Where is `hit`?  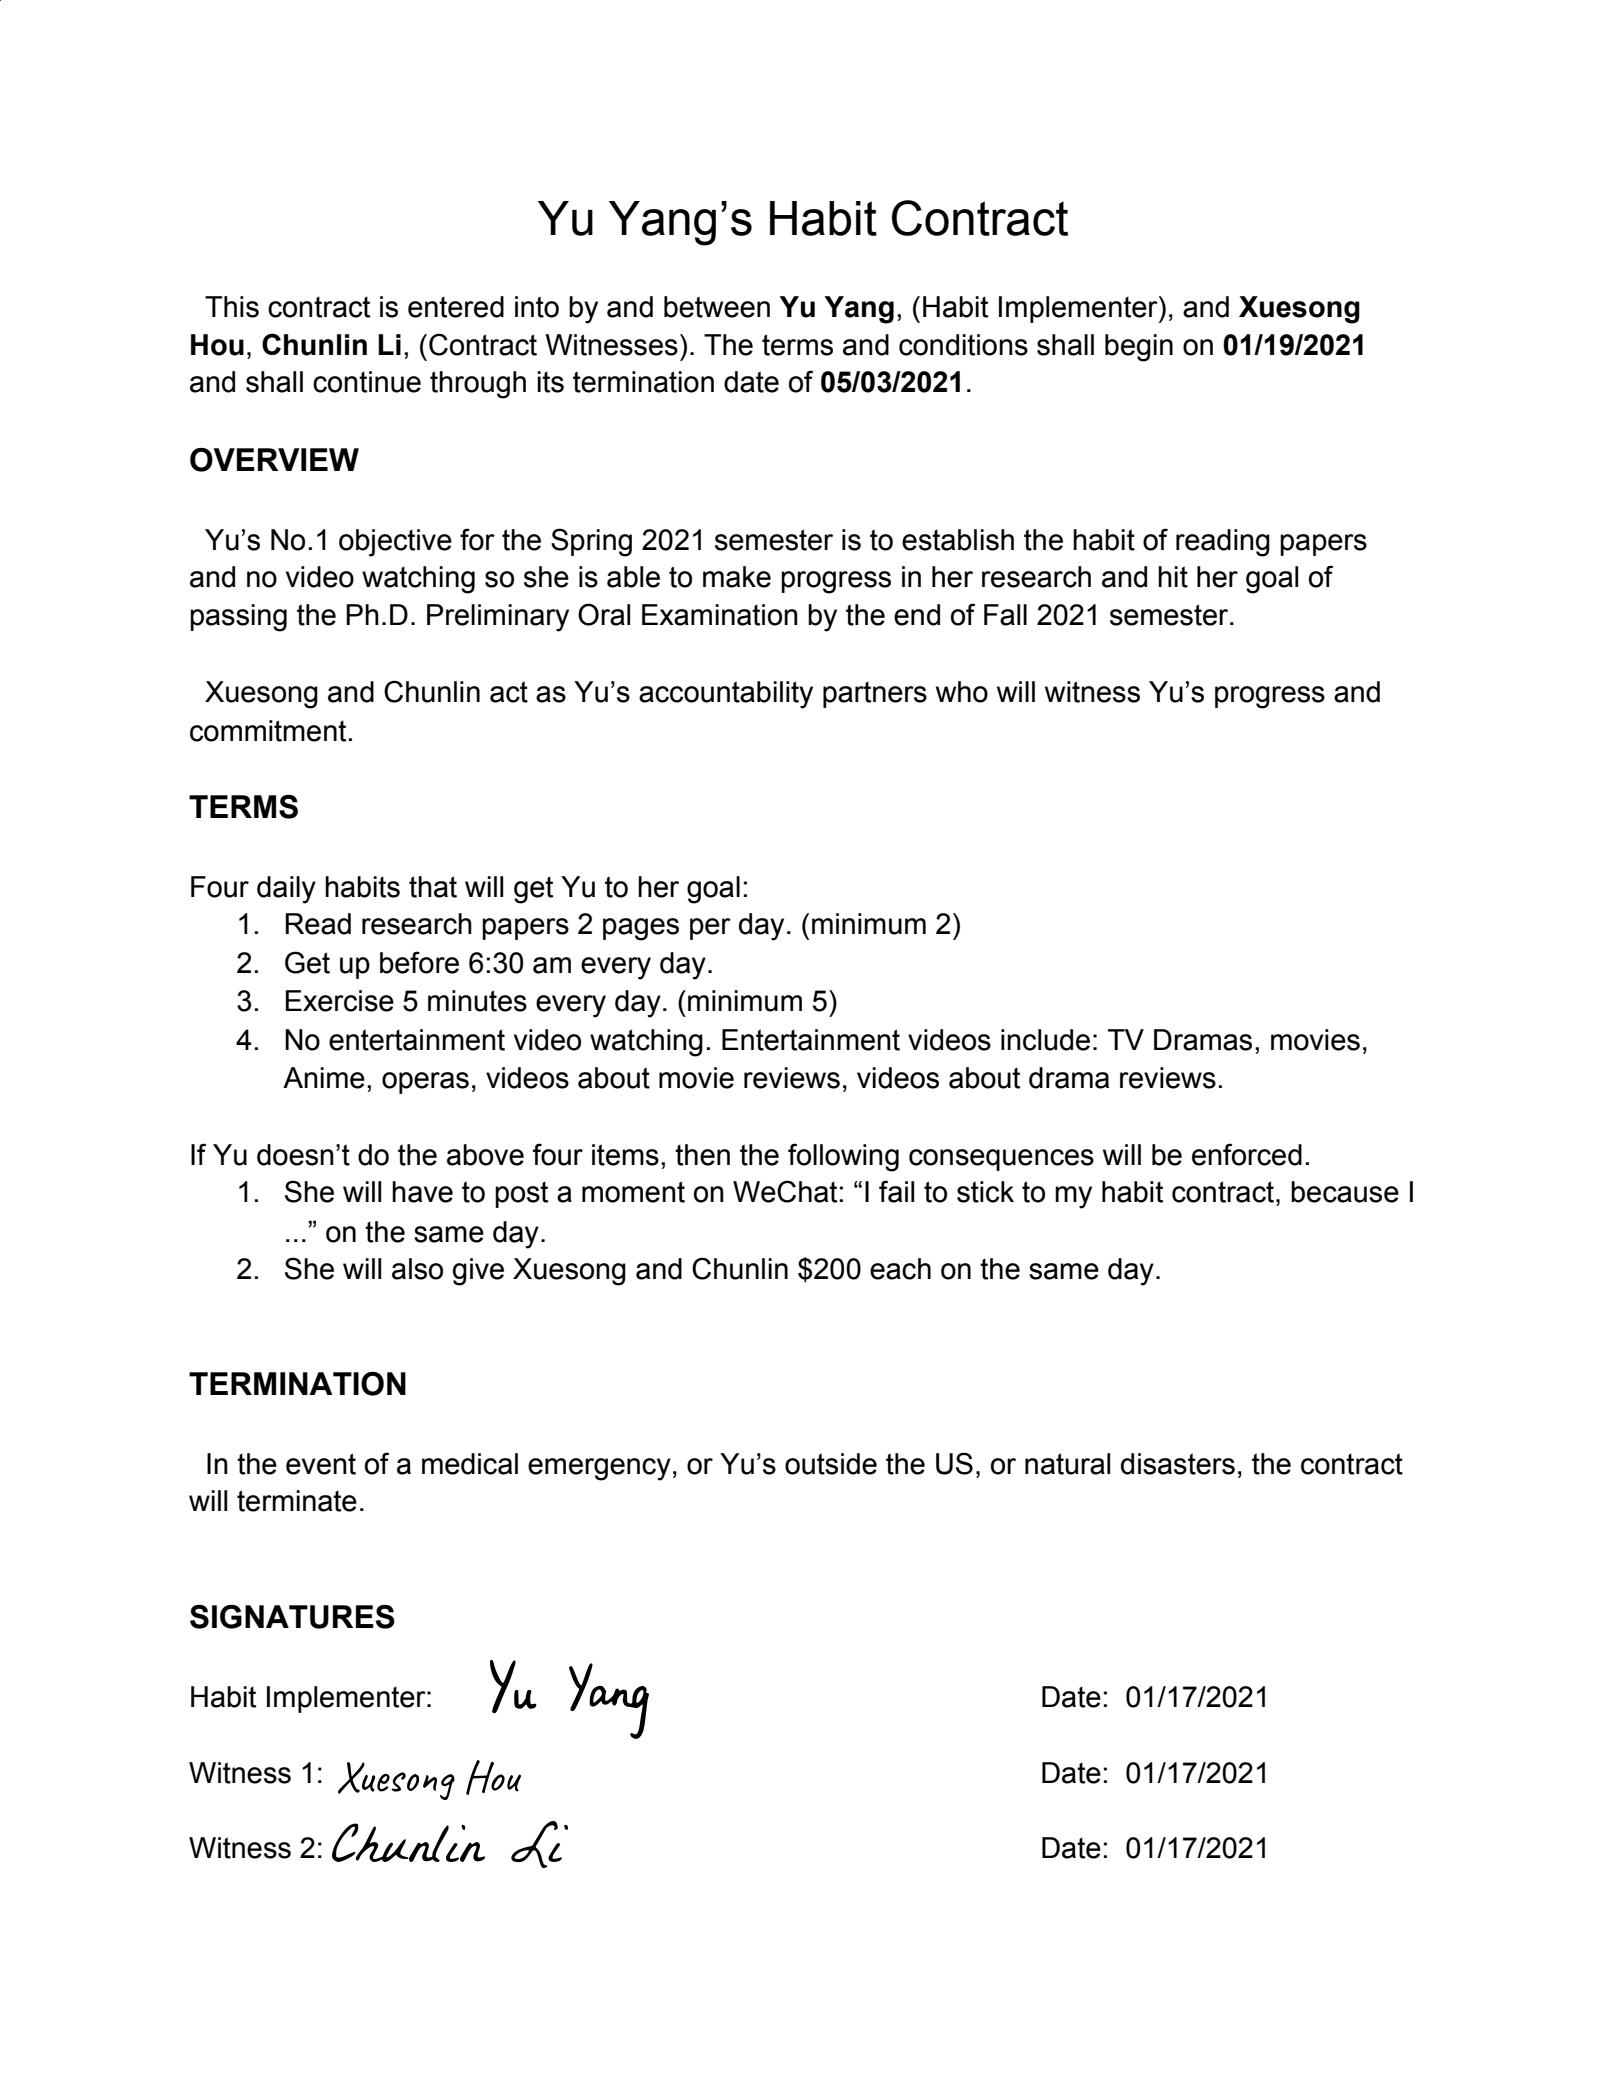 hit is located at coordinates (1173, 577).
